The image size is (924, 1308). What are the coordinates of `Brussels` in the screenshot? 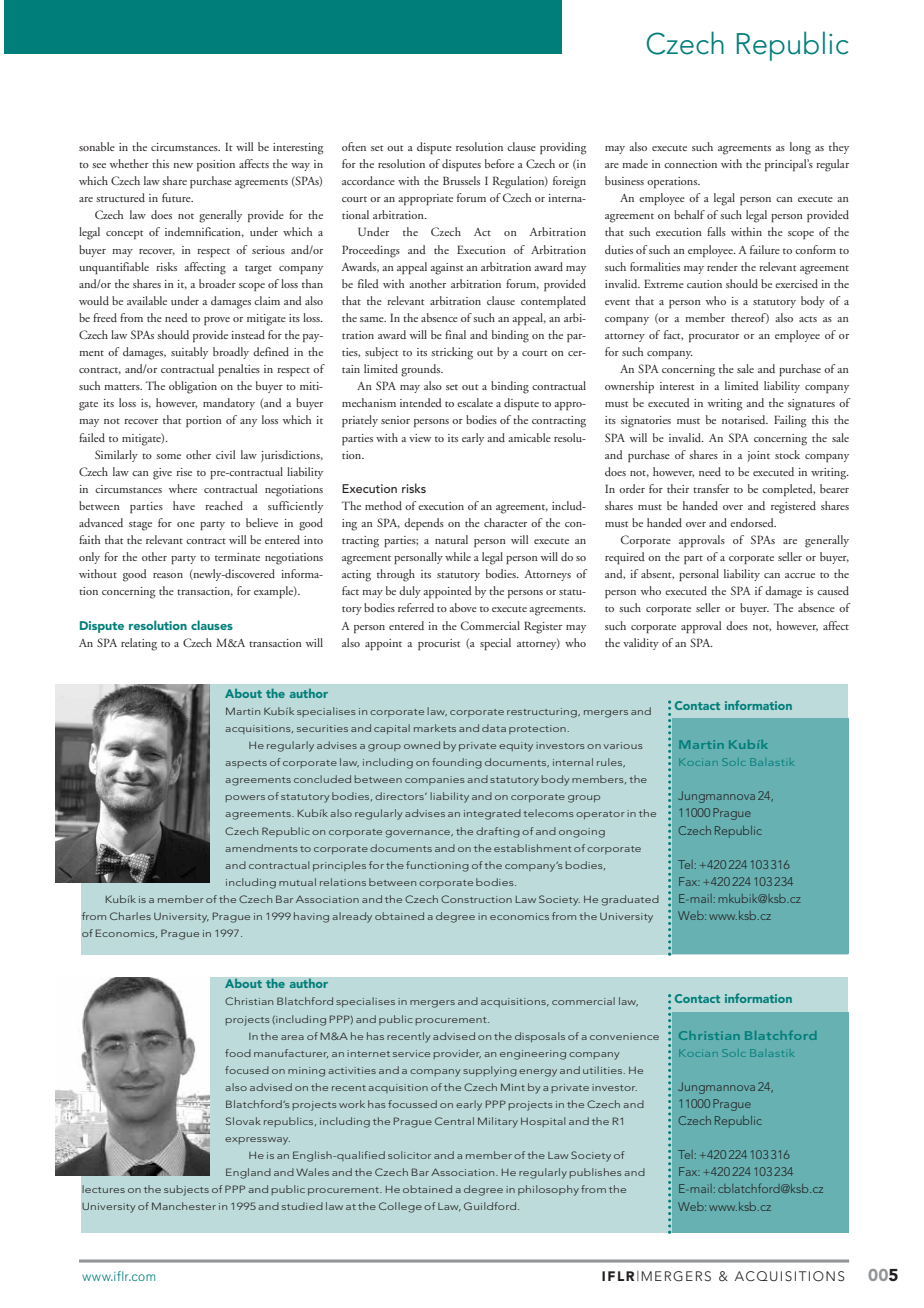 It's located at (461, 180).
